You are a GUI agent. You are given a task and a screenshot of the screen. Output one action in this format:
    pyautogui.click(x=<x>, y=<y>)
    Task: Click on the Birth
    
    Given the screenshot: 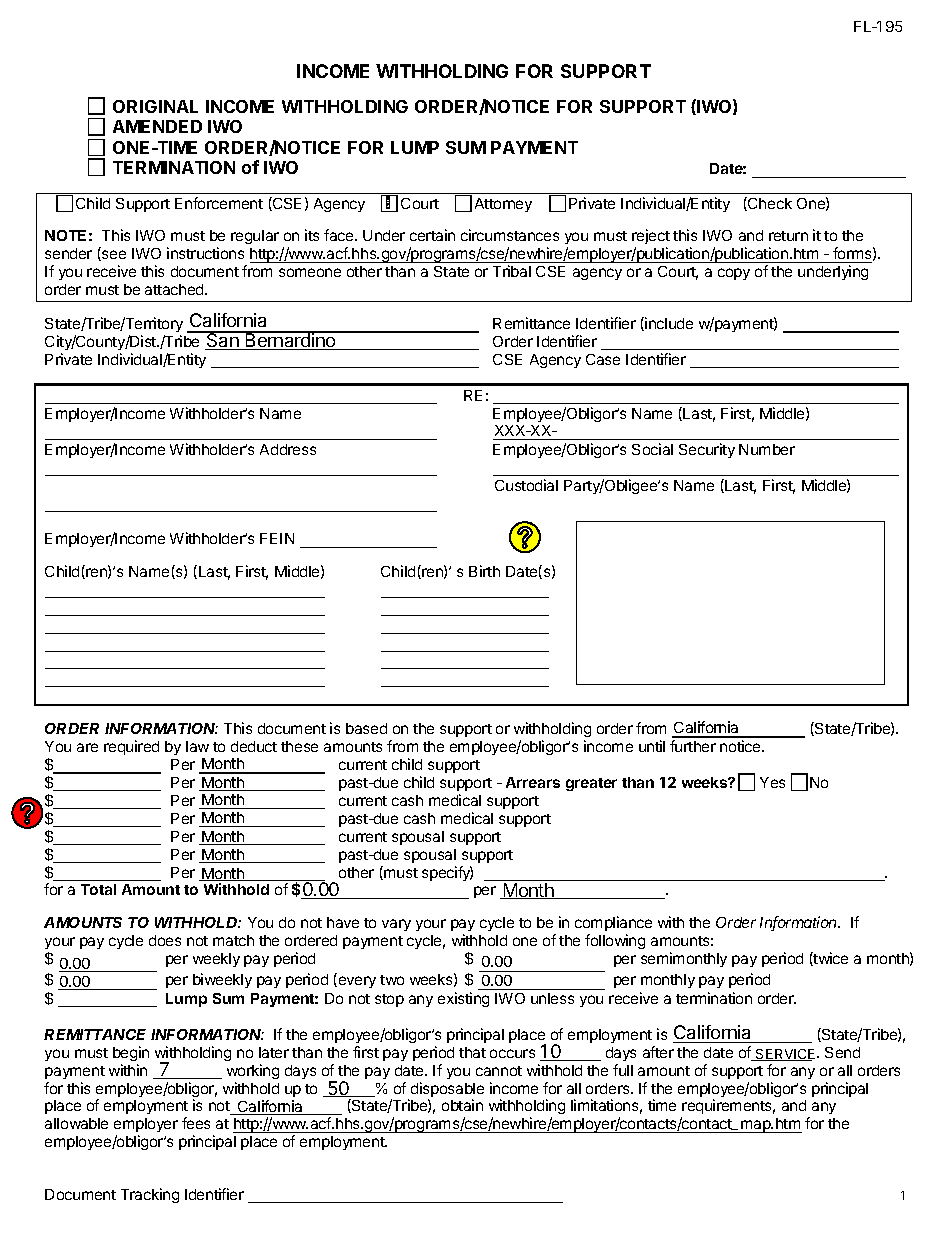 What is the action you would take?
    pyautogui.click(x=484, y=571)
